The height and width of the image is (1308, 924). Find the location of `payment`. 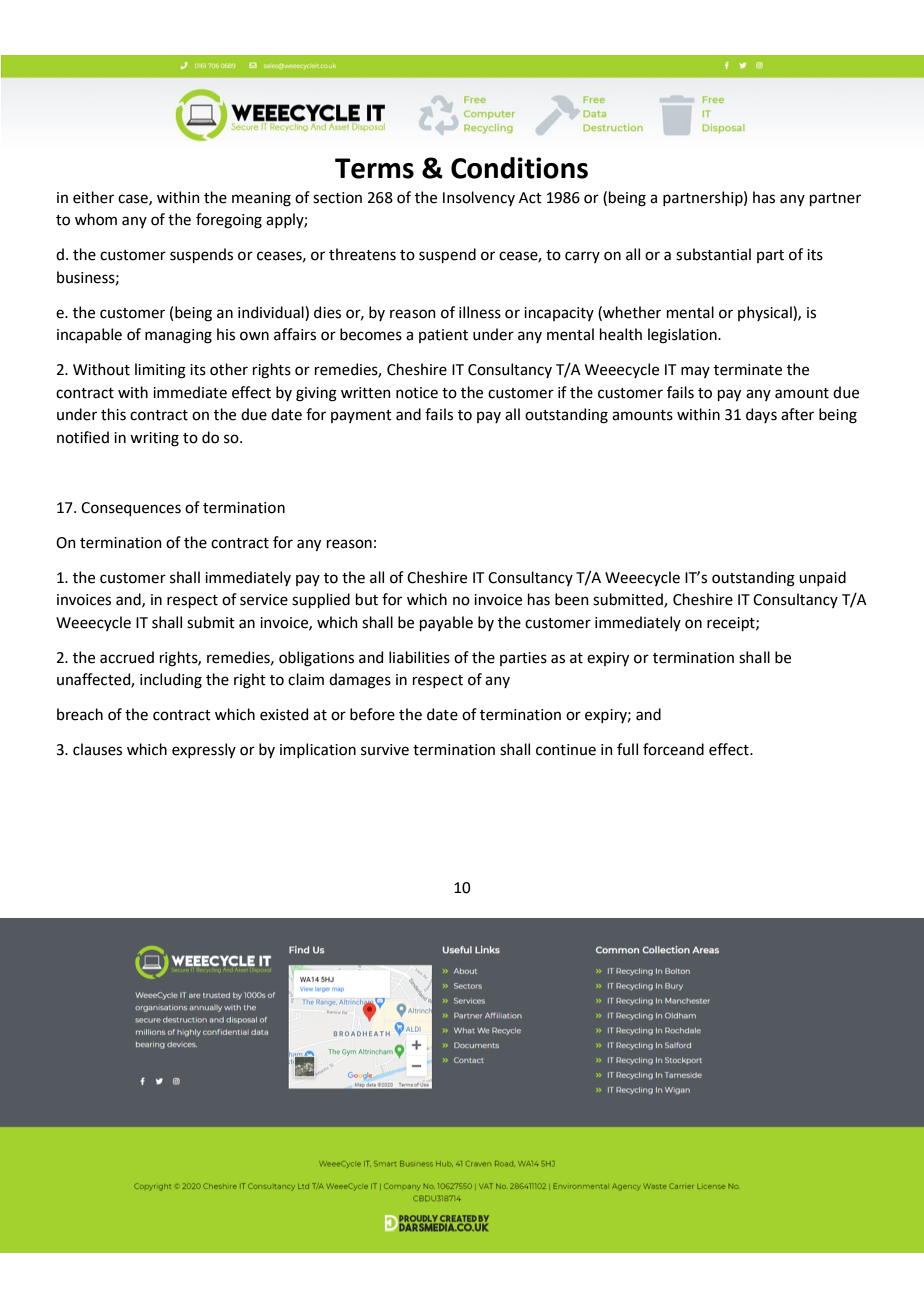

payment is located at coordinates (361, 416).
